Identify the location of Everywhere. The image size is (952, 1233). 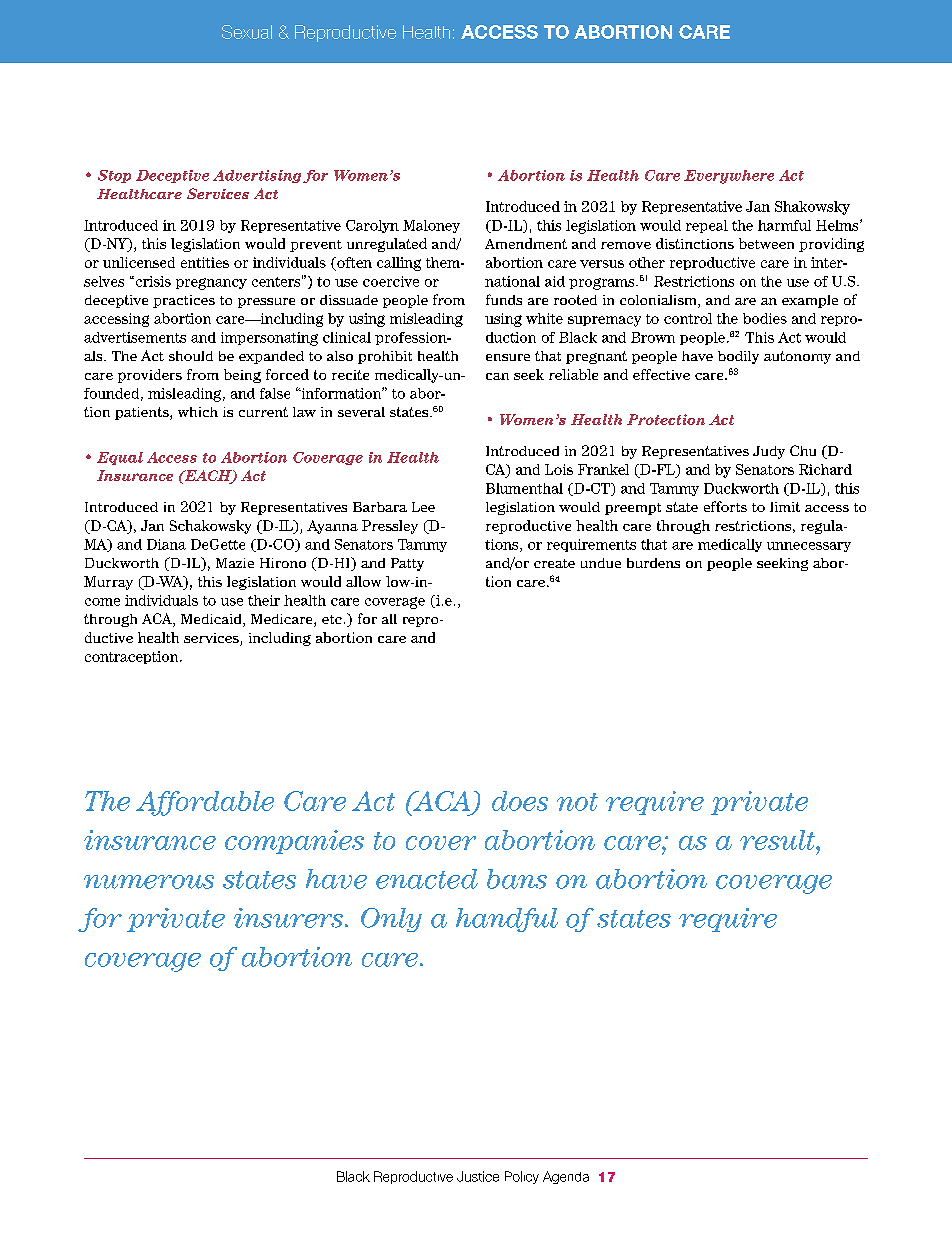
(729, 177).
